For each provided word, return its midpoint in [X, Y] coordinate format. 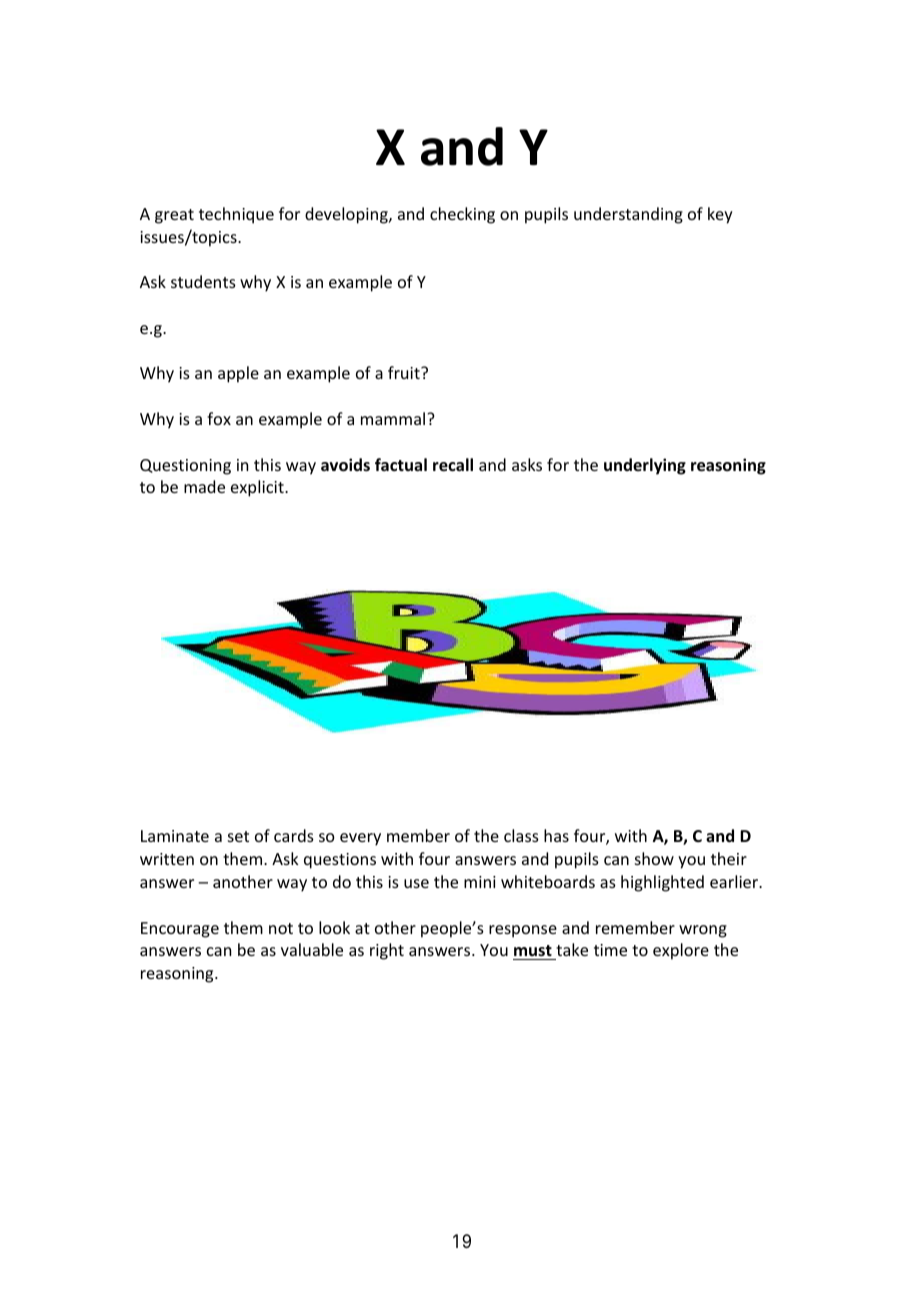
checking [462, 215]
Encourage [180, 930]
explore [681, 951]
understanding [628, 215]
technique [236, 215]
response [523, 931]
